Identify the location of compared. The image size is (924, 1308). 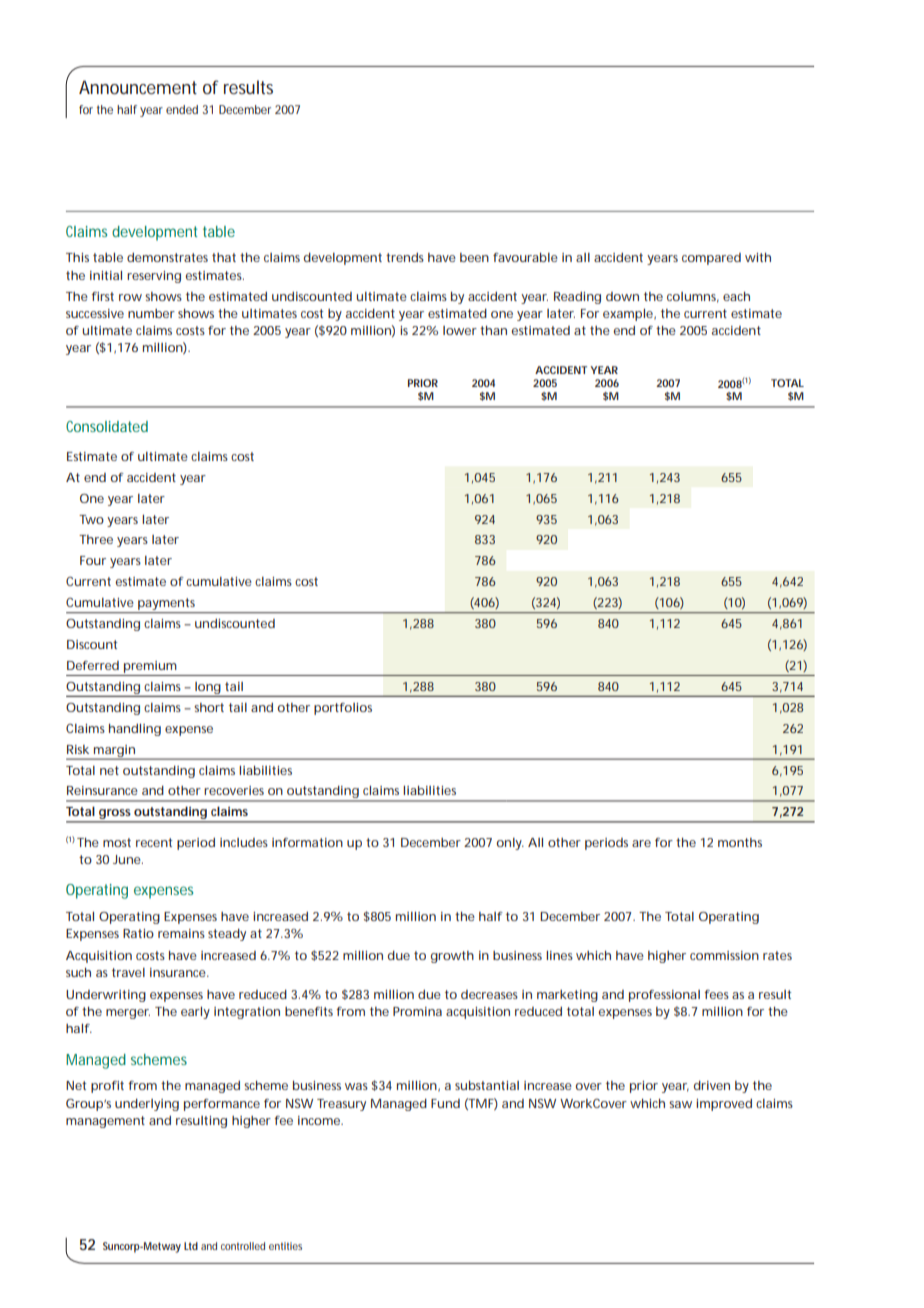
(711, 259).
